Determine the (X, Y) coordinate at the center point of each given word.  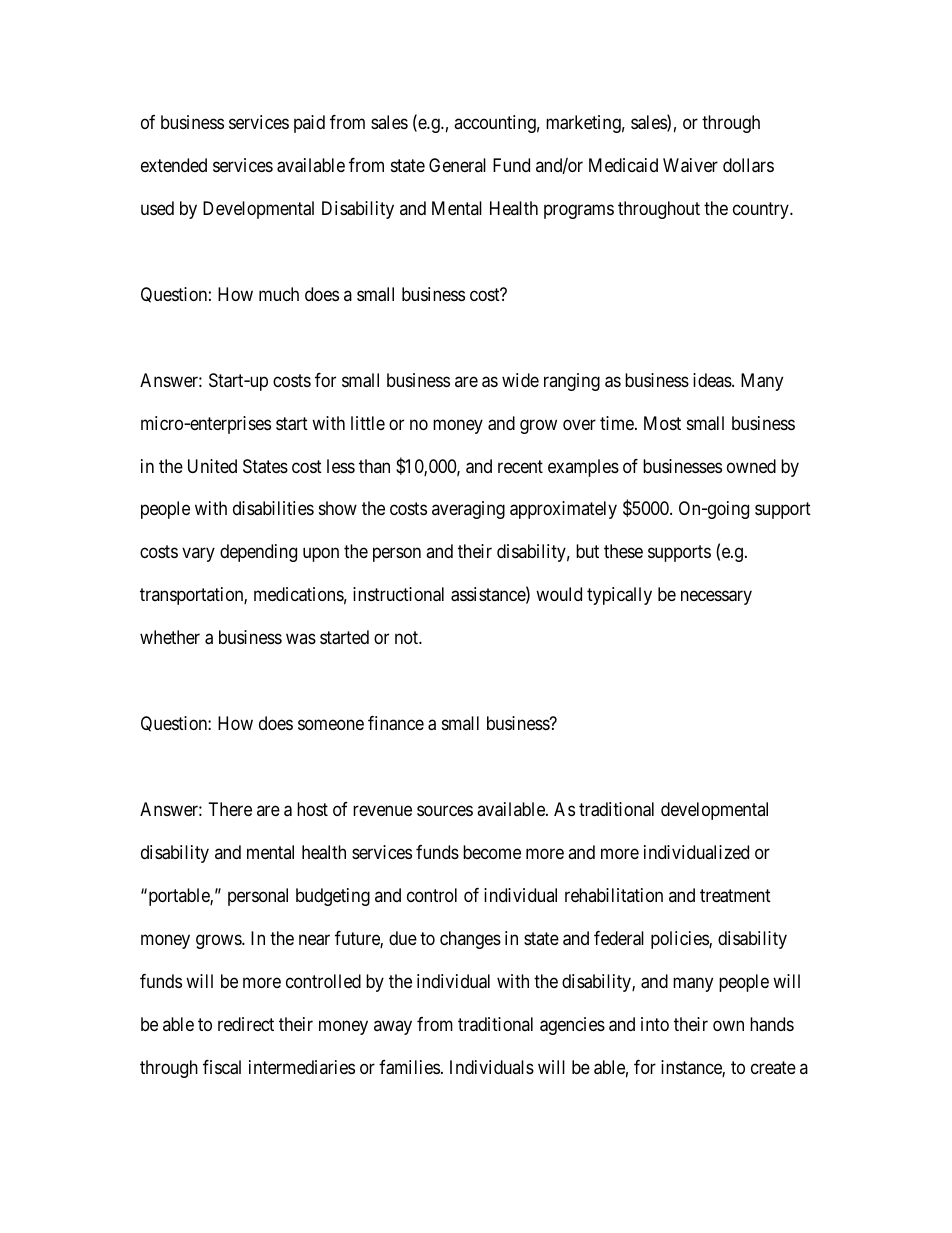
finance (396, 723)
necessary (716, 598)
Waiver (690, 165)
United (212, 466)
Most (662, 423)
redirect (246, 1024)
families (409, 1067)
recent (520, 466)
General (457, 165)
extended (174, 165)
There (230, 809)
